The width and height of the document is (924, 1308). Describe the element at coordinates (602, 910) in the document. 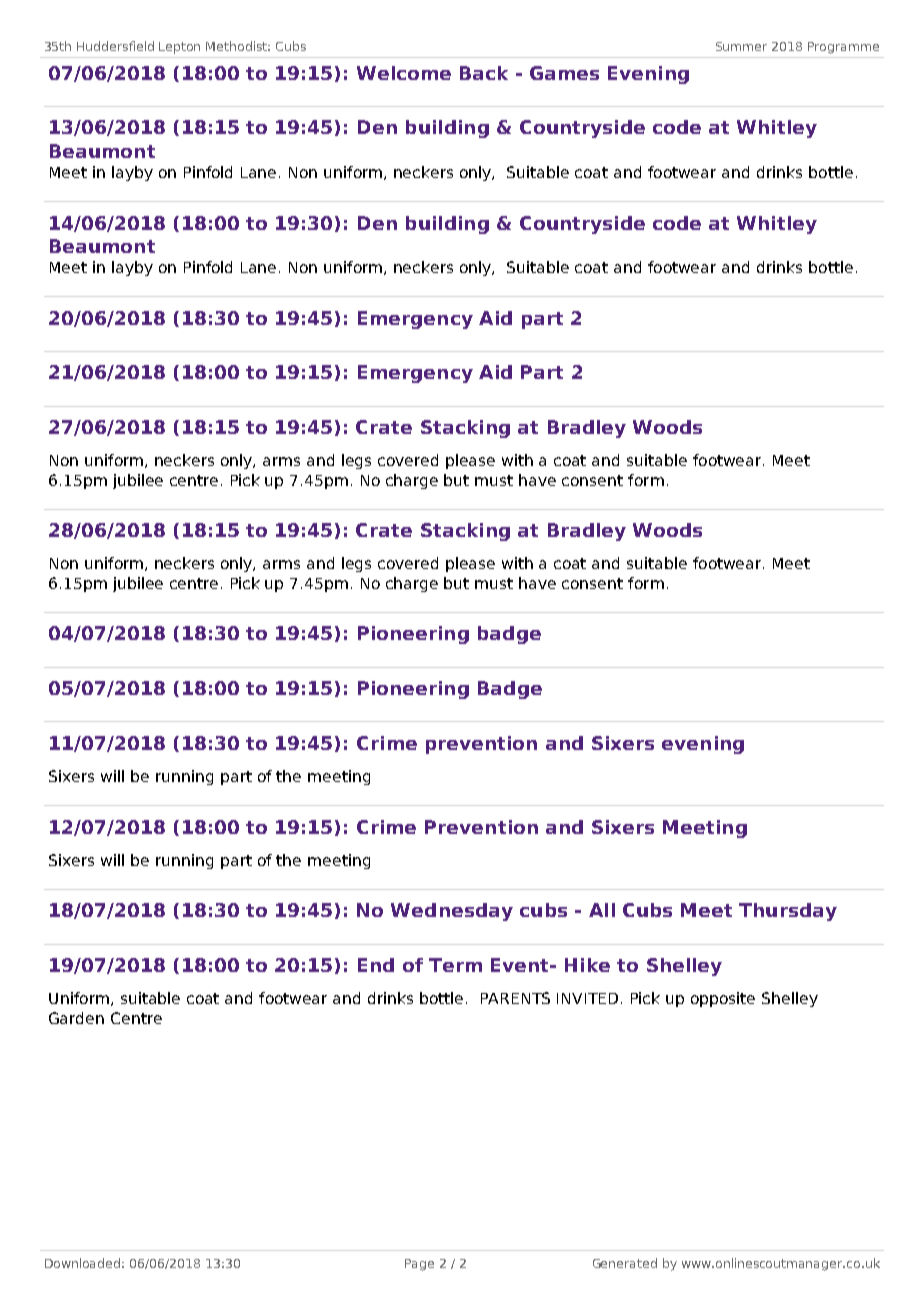

I see `All` at that location.
